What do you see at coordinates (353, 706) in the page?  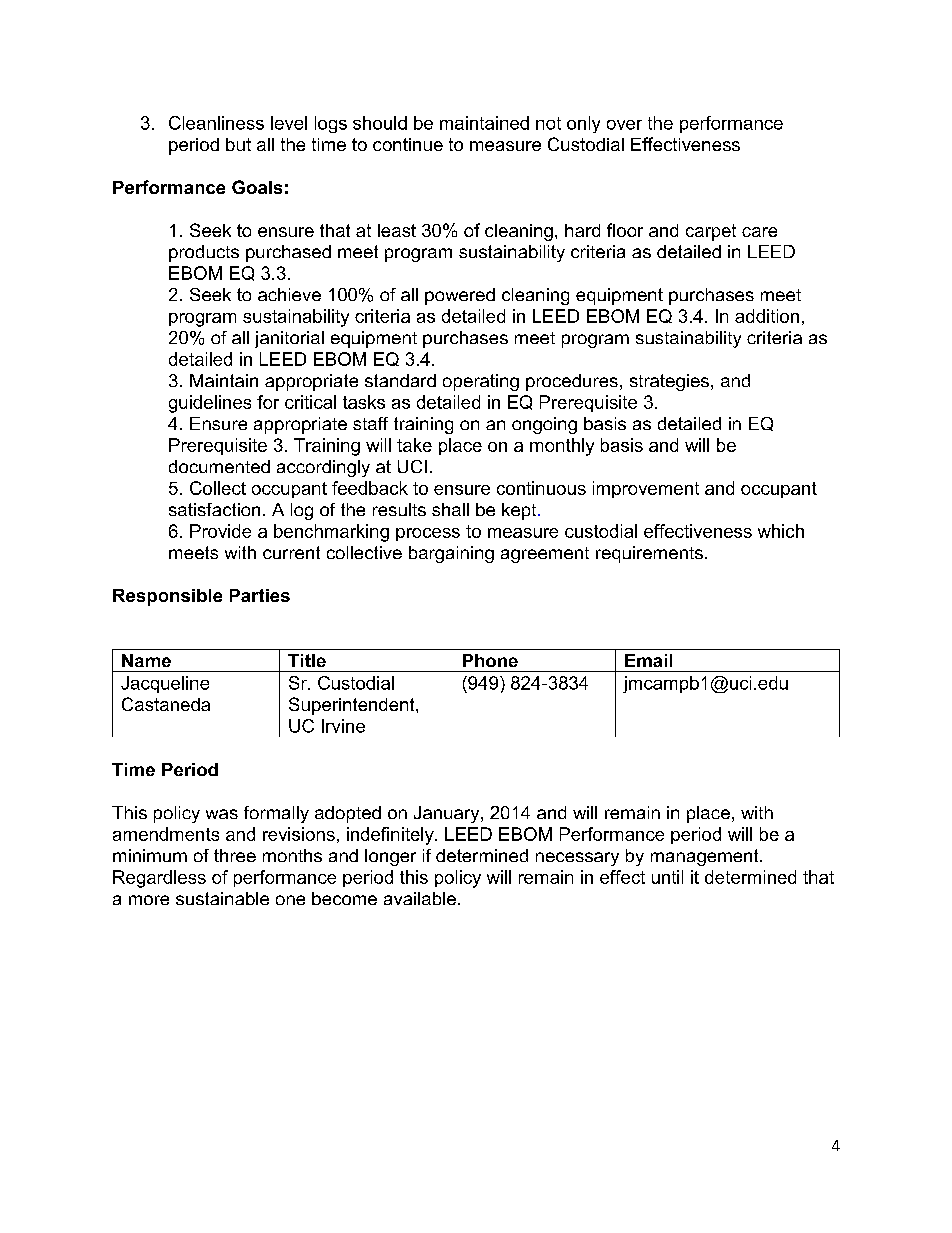 I see `Superintendent` at bounding box center [353, 706].
